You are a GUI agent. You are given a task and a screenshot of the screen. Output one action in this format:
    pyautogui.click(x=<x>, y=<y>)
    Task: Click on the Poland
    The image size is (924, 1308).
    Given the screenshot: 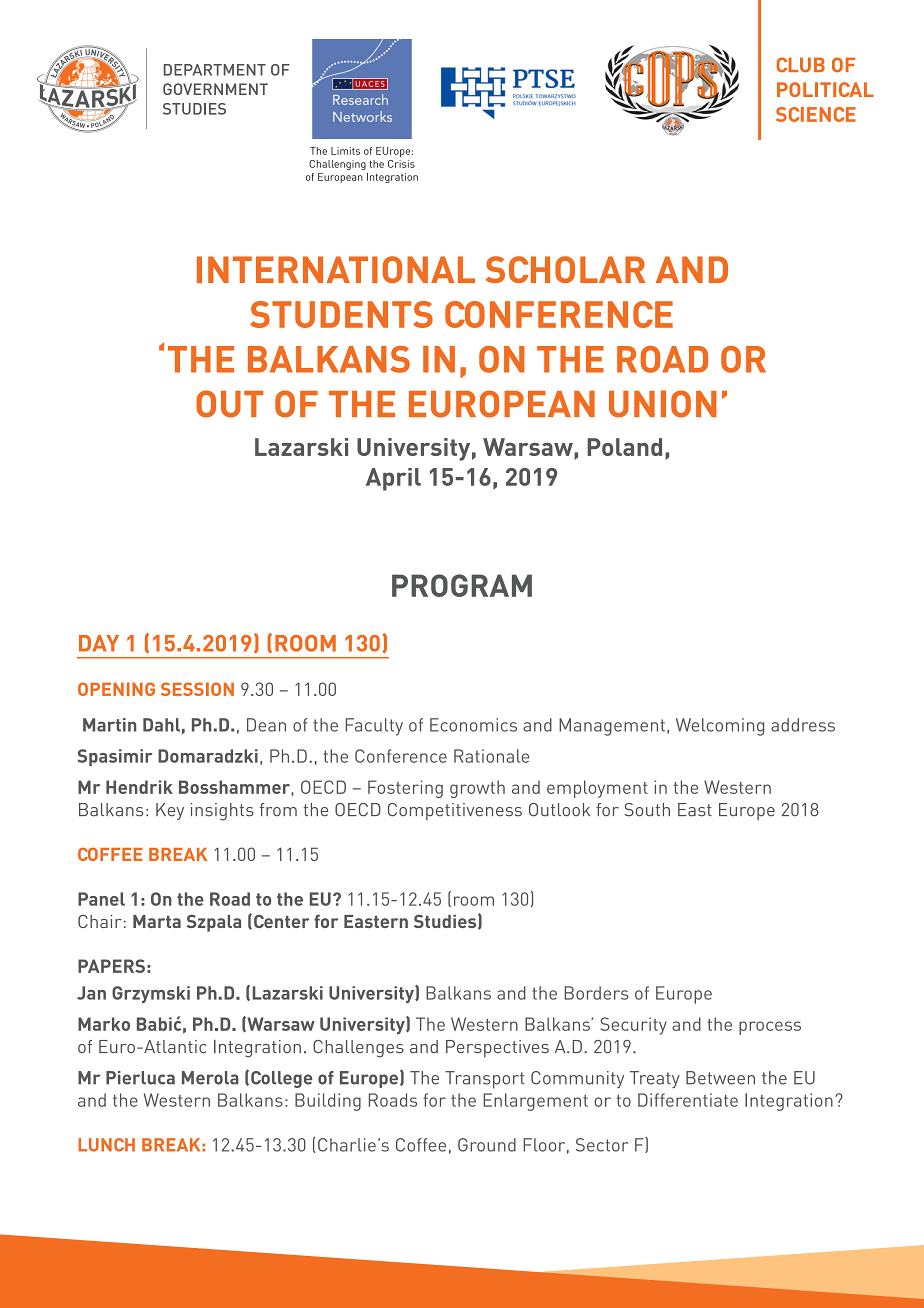 What is the action you would take?
    pyautogui.click(x=624, y=447)
